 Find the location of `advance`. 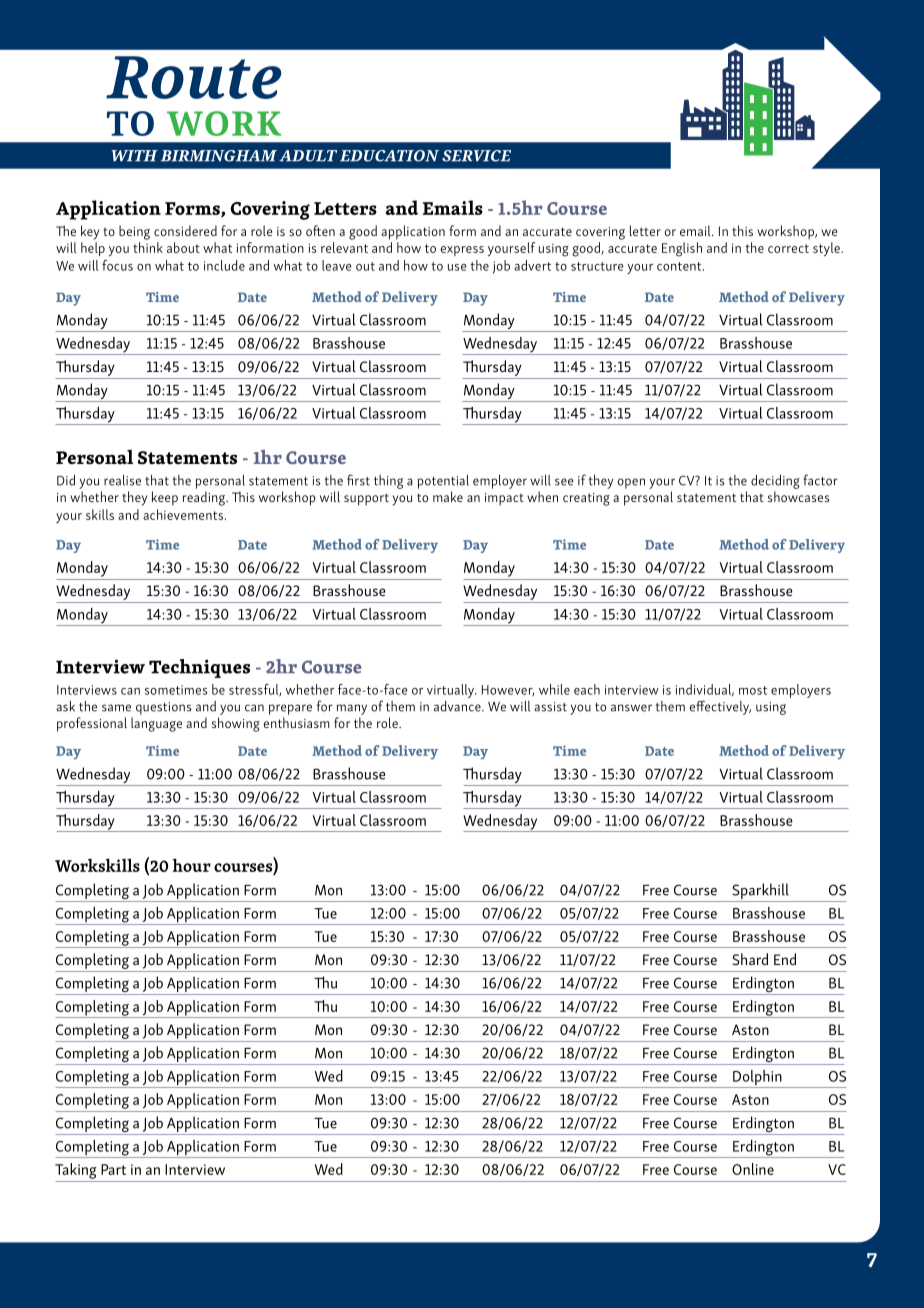

advance is located at coordinates (458, 706).
